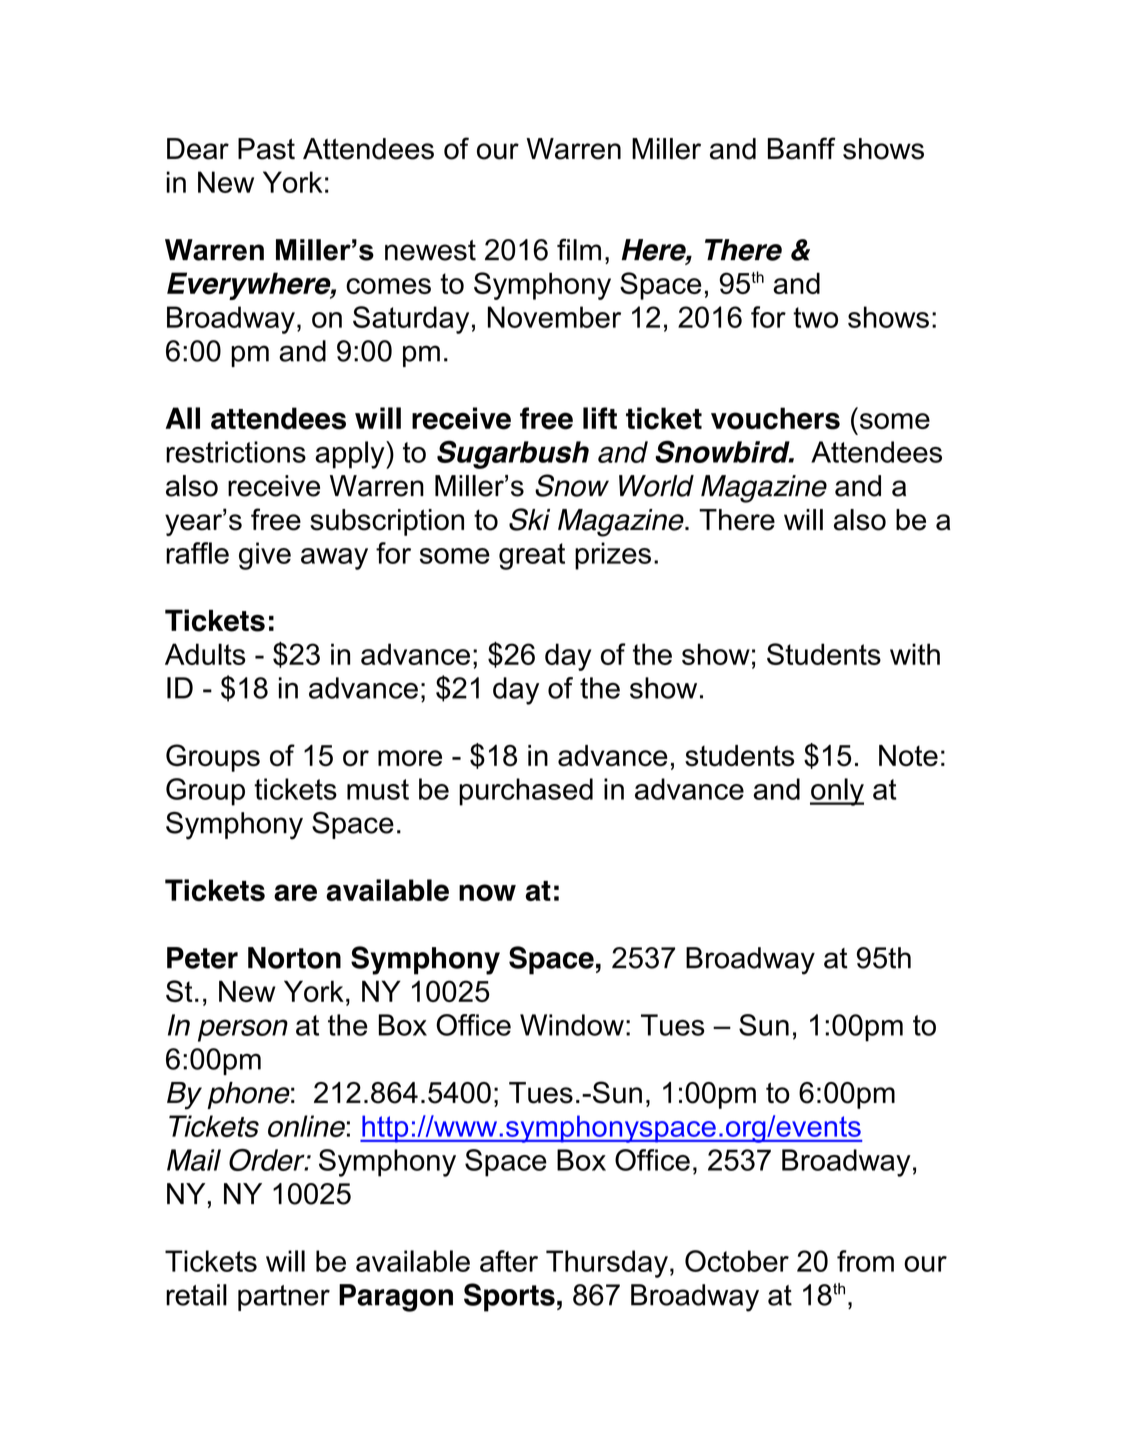 The height and width of the page is (1451, 1121). What do you see at coordinates (509, 1261) in the page?
I see `after` at bounding box center [509, 1261].
